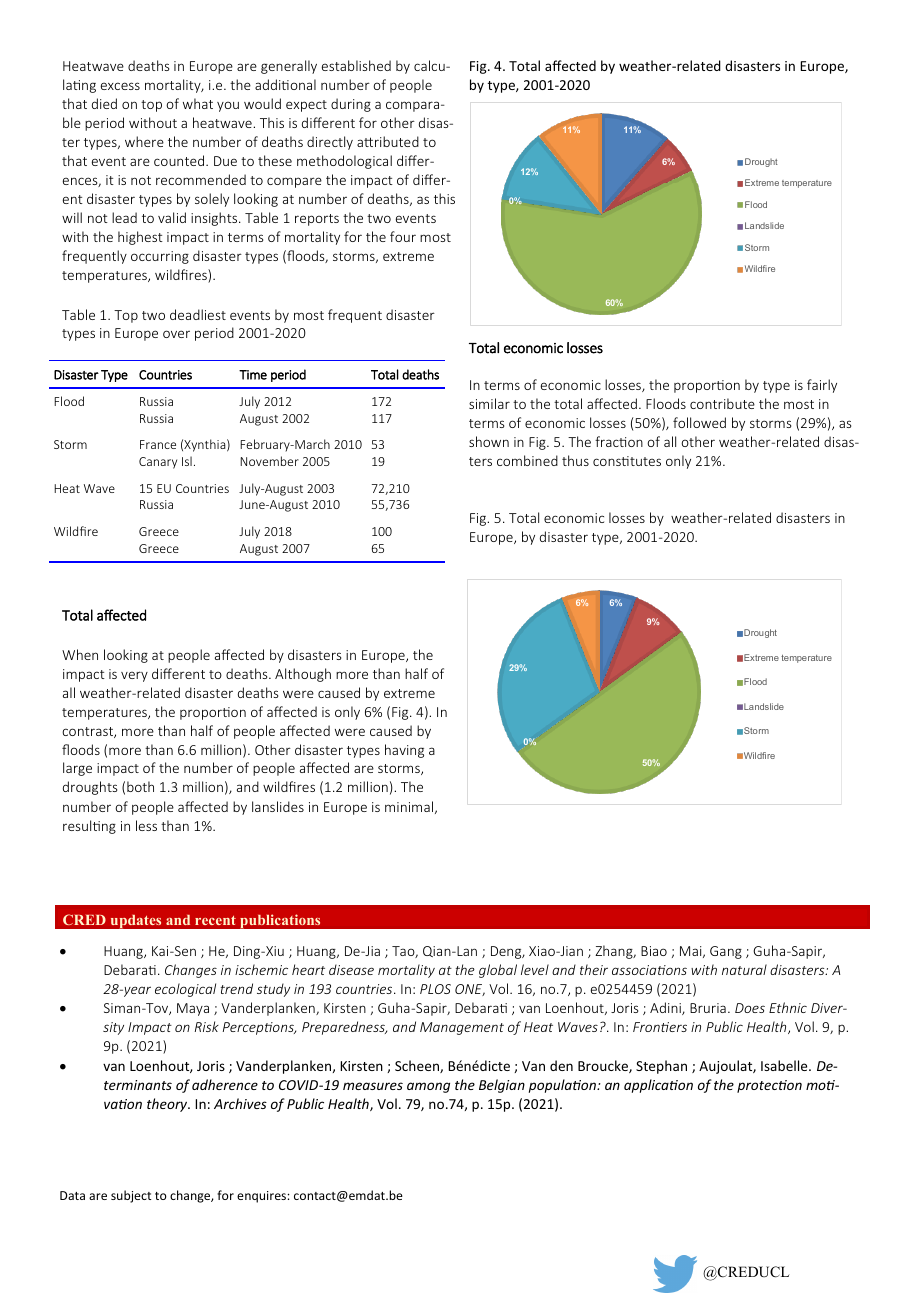 The height and width of the page is (1308, 924). Describe the element at coordinates (198, 103) in the page. I see `what` at that location.
